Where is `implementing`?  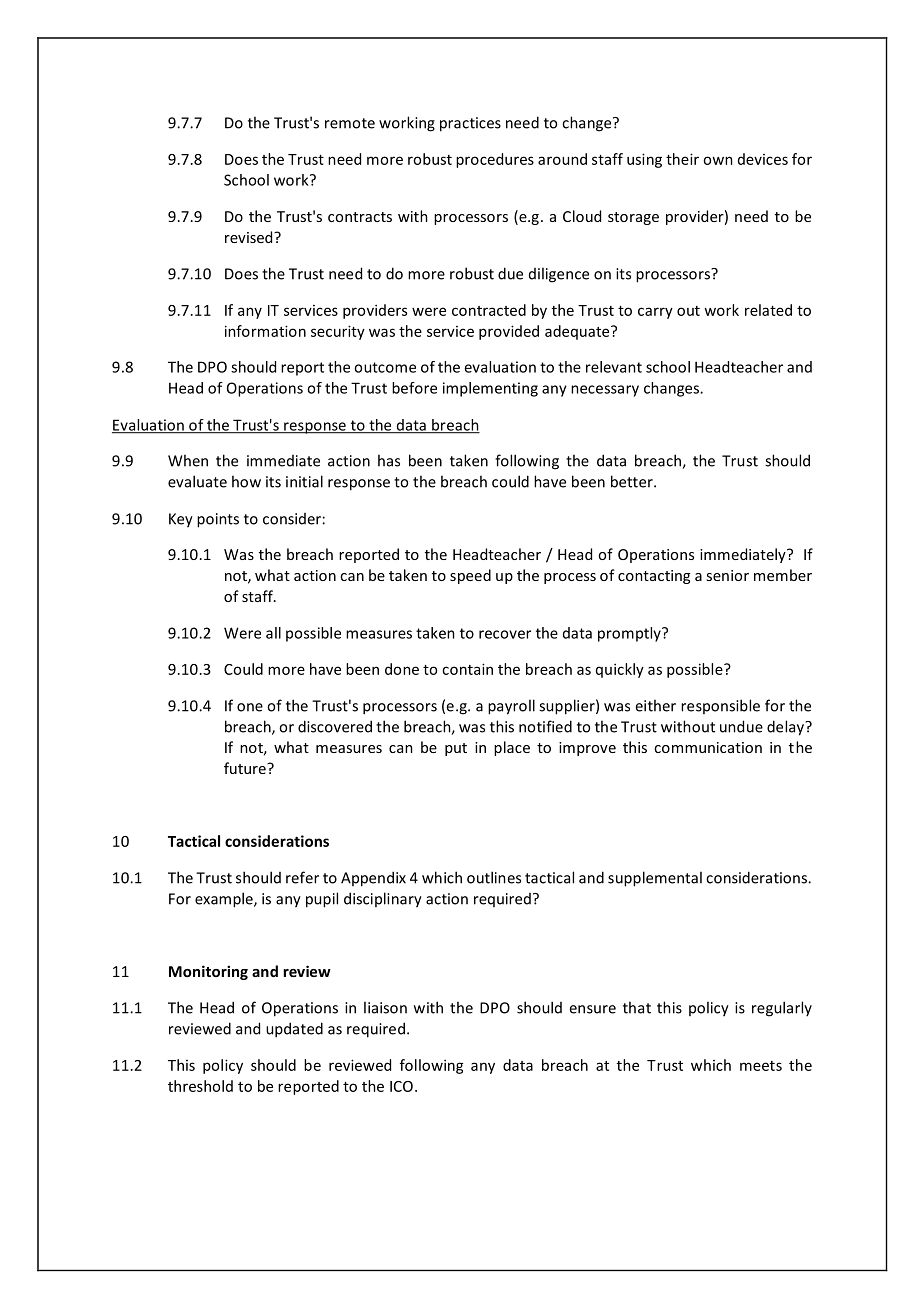
implementing is located at coordinates (490, 389).
